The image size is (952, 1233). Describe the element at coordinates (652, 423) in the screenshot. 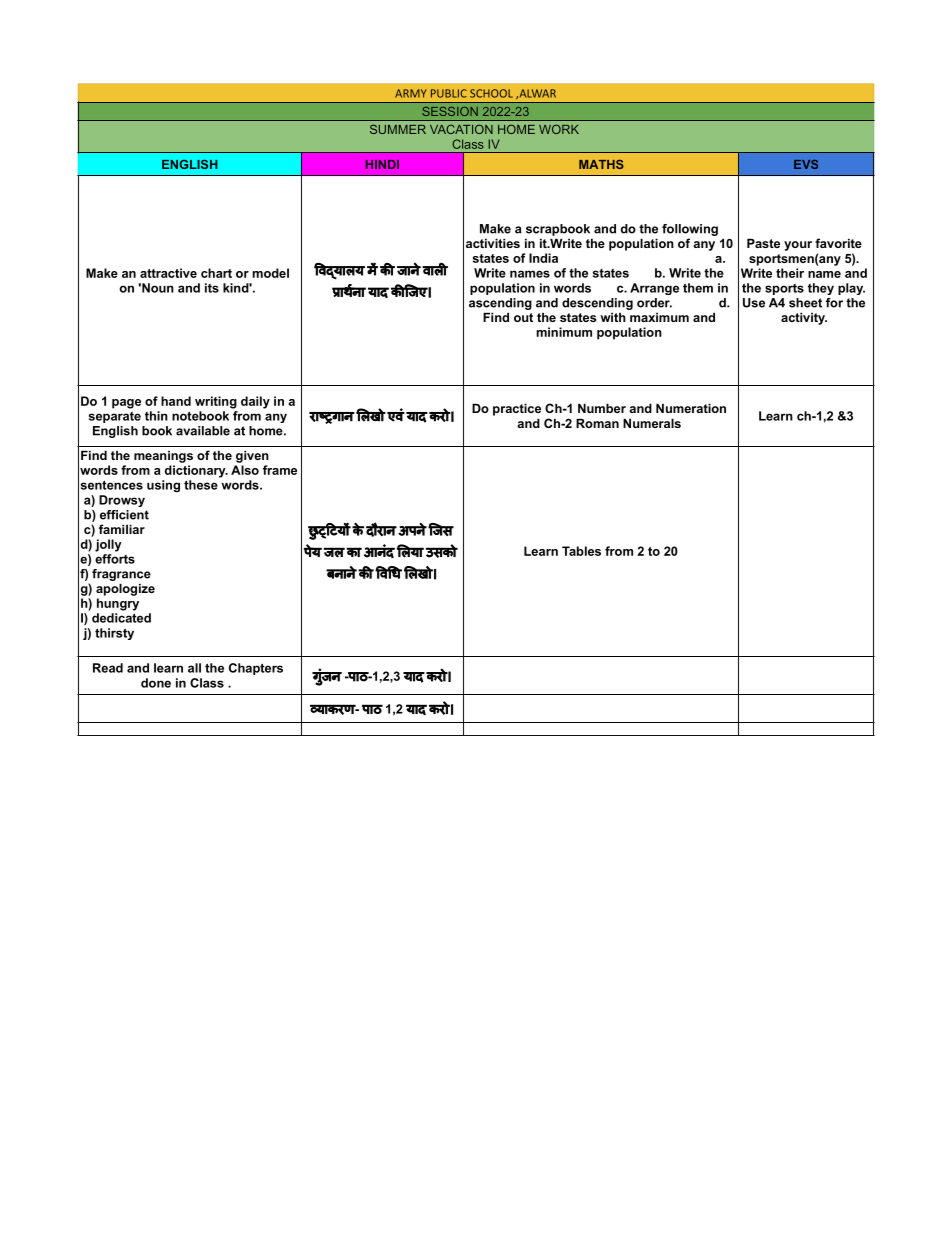

I see `Numerals` at that location.
